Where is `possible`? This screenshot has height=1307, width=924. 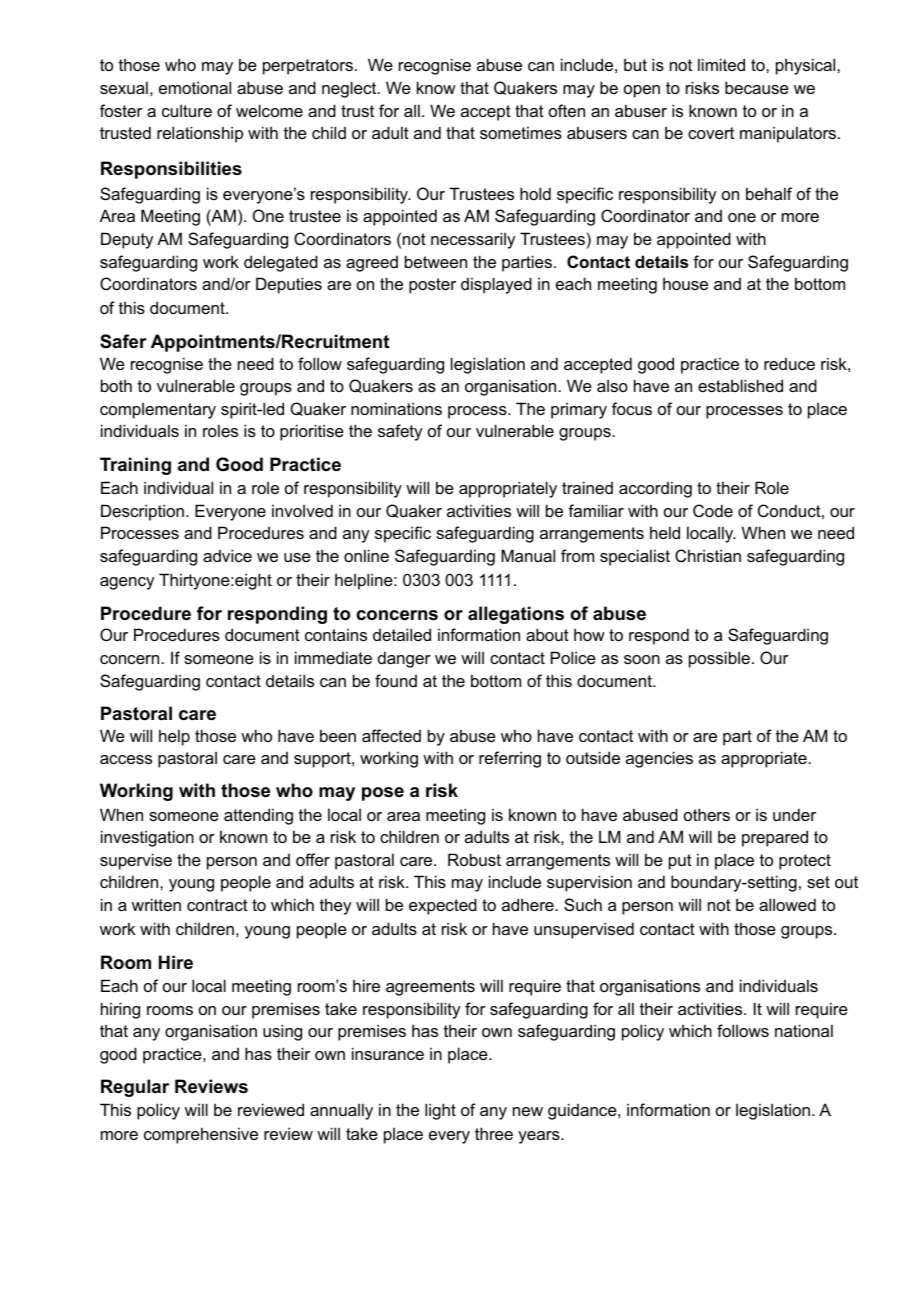 possible is located at coordinates (719, 659).
